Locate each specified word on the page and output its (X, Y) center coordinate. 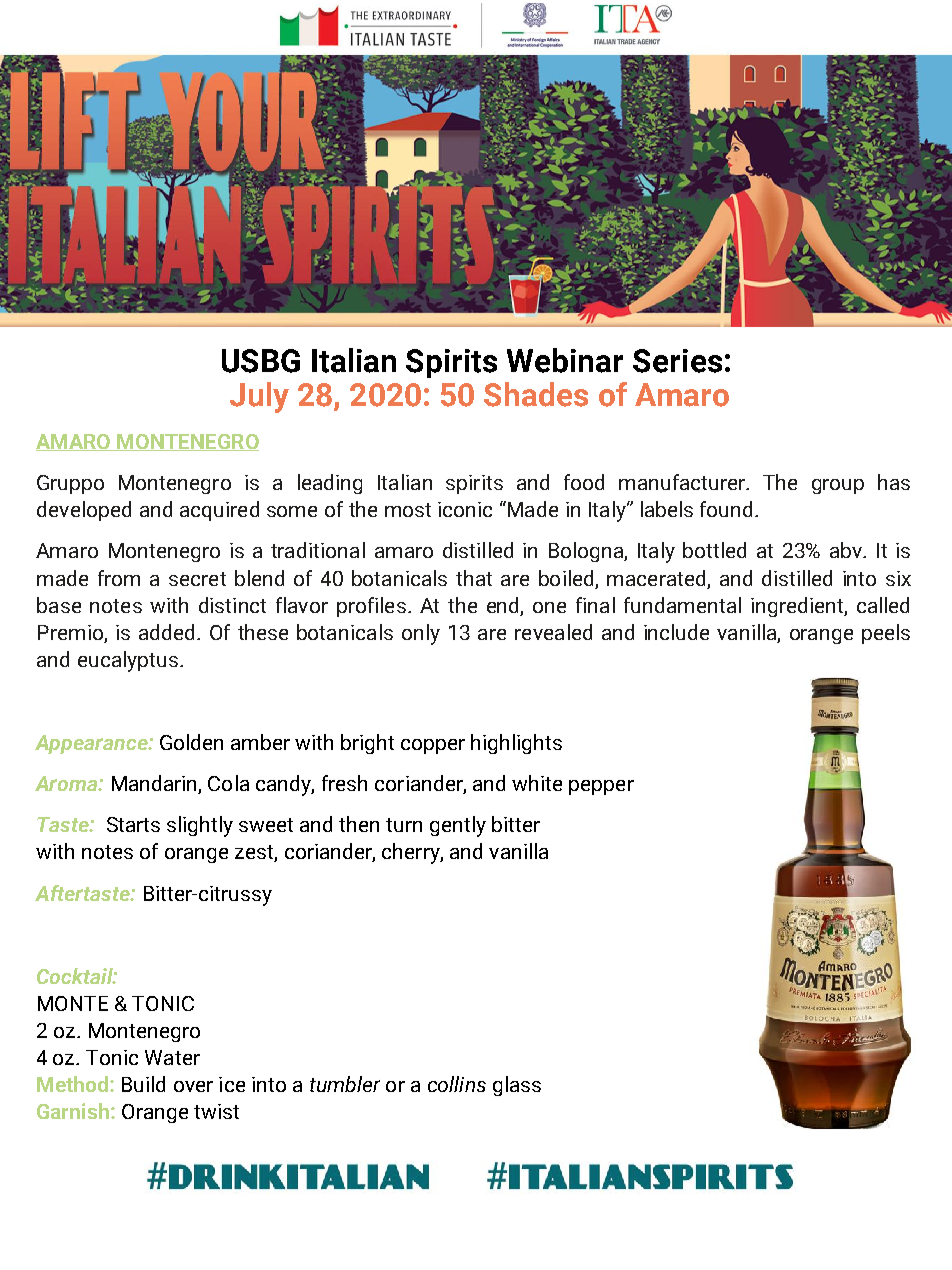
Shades (536, 394)
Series (677, 361)
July (259, 397)
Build (143, 1084)
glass (517, 1086)
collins (457, 1084)
